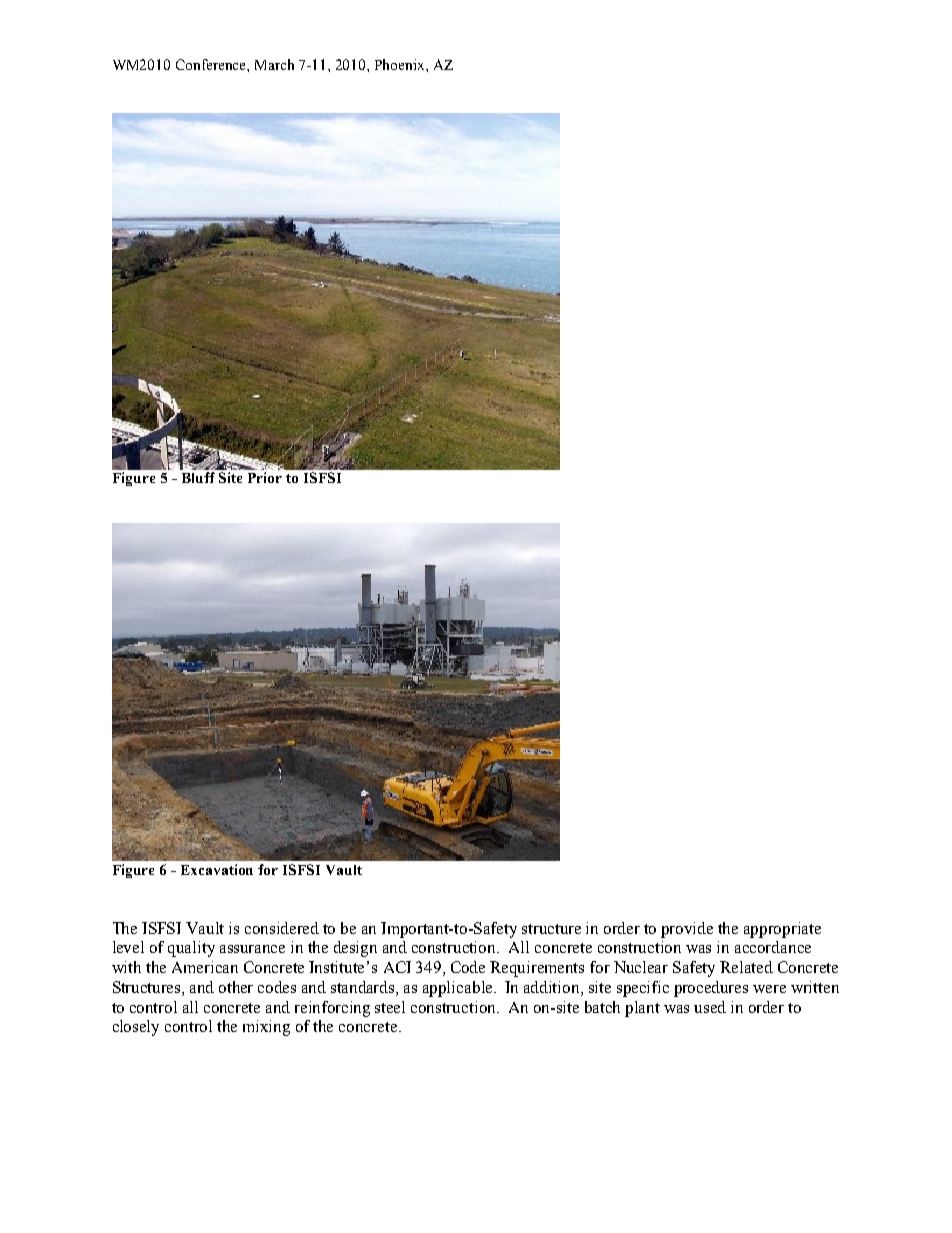  I want to click on used, so click(710, 1007).
